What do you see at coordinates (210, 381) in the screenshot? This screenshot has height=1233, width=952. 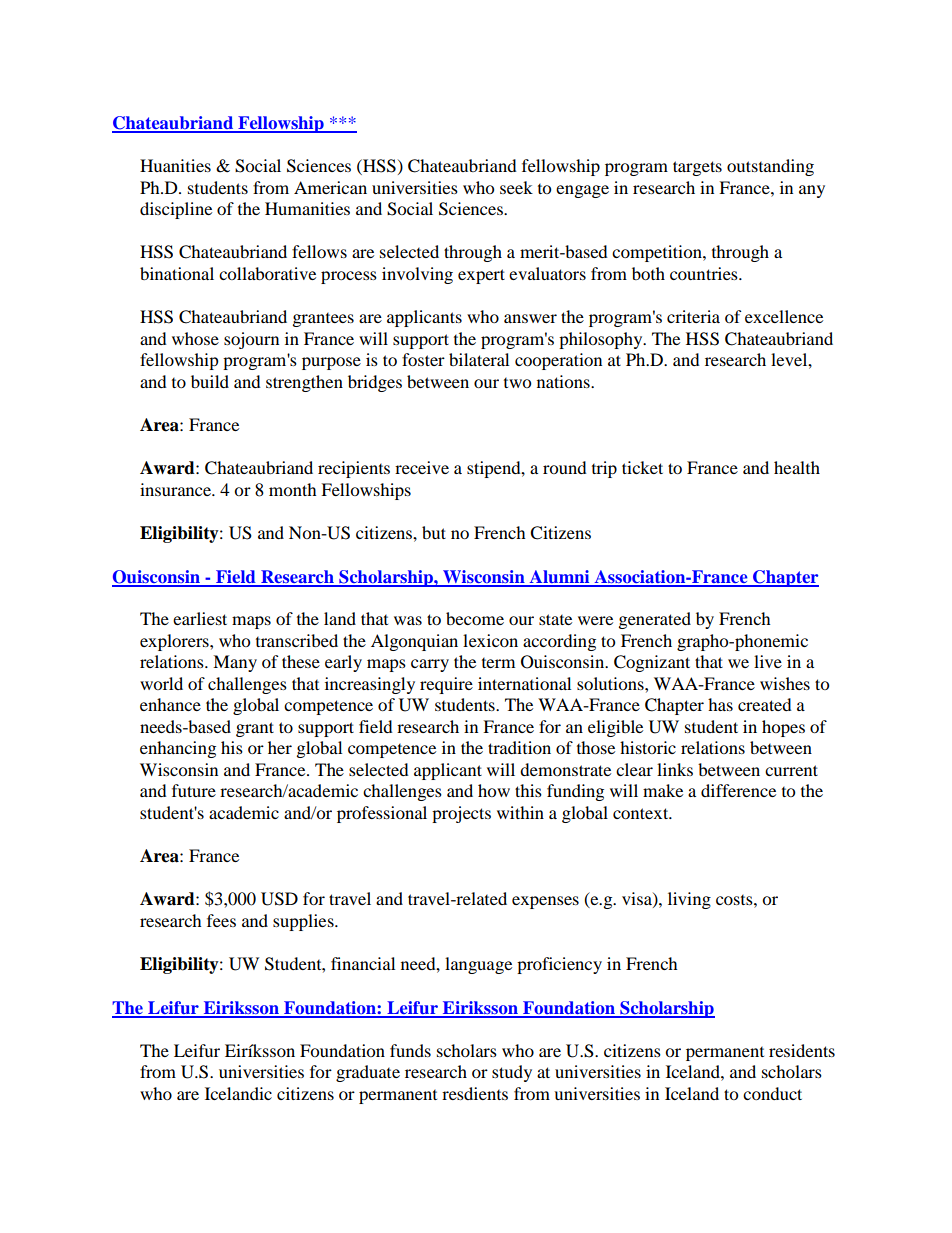 I see `build` at bounding box center [210, 381].
